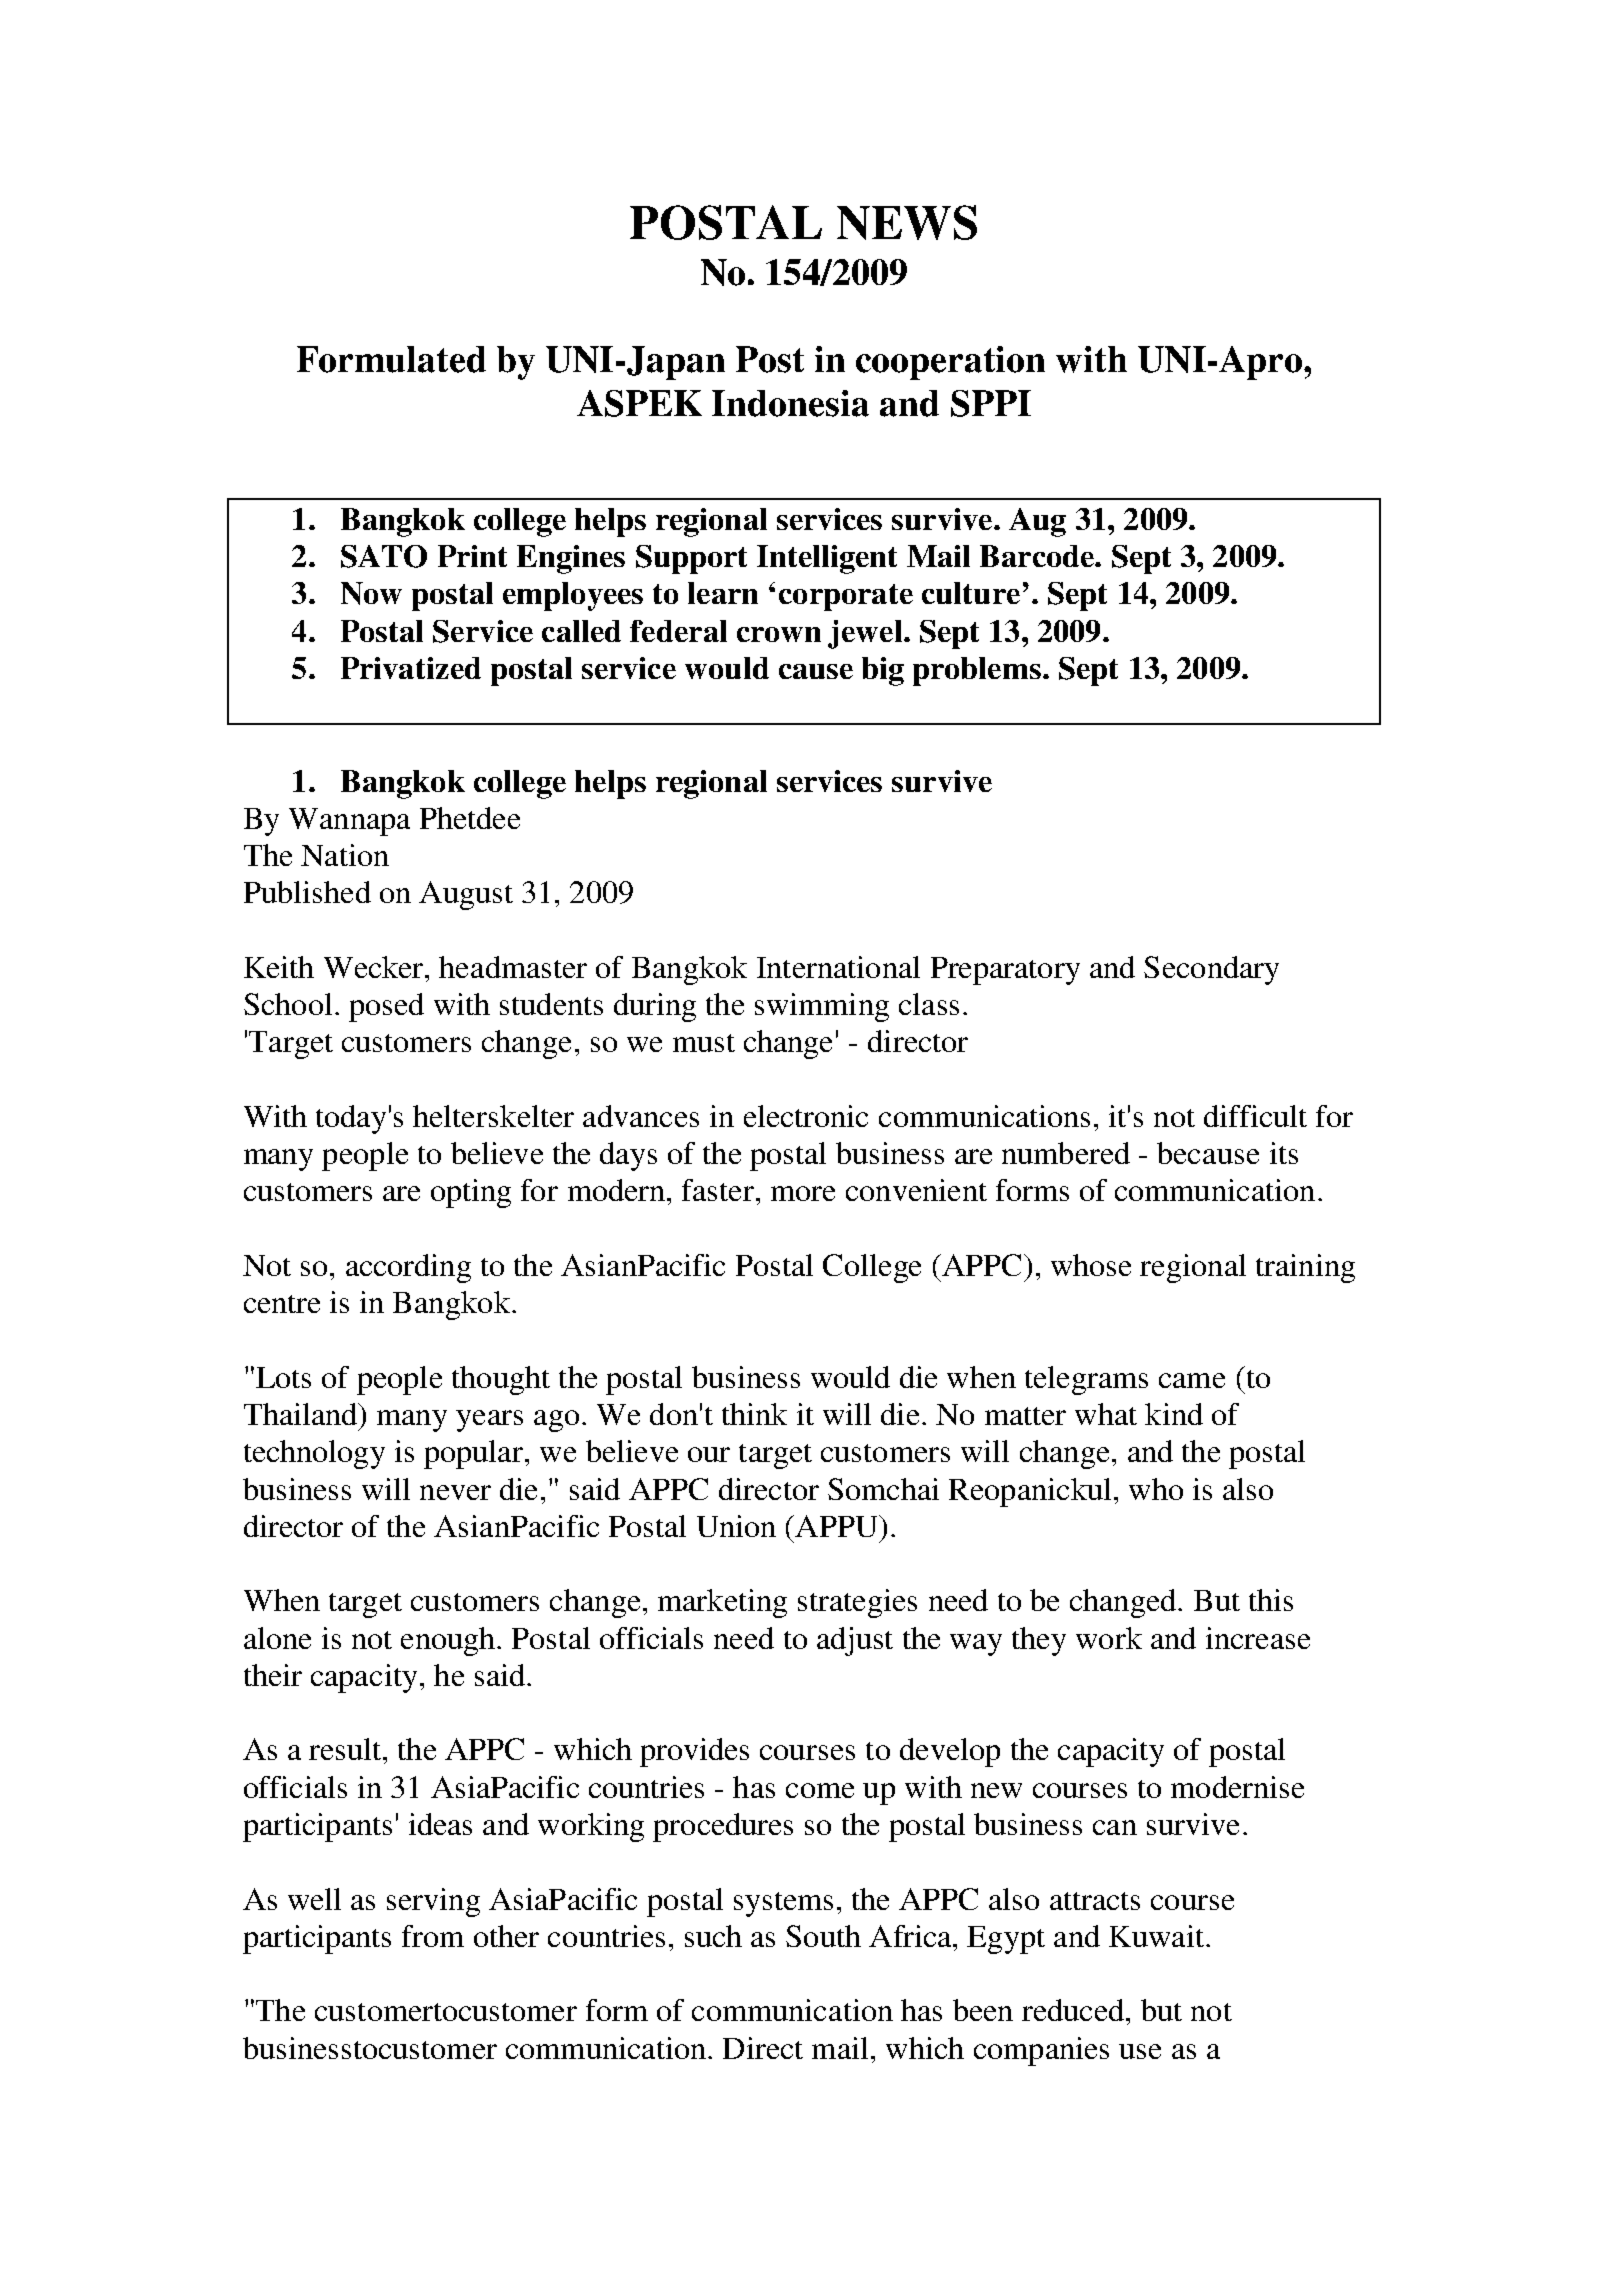  What do you see at coordinates (475, 1454) in the page?
I see `popular` at bounding box center [475, 1454].
